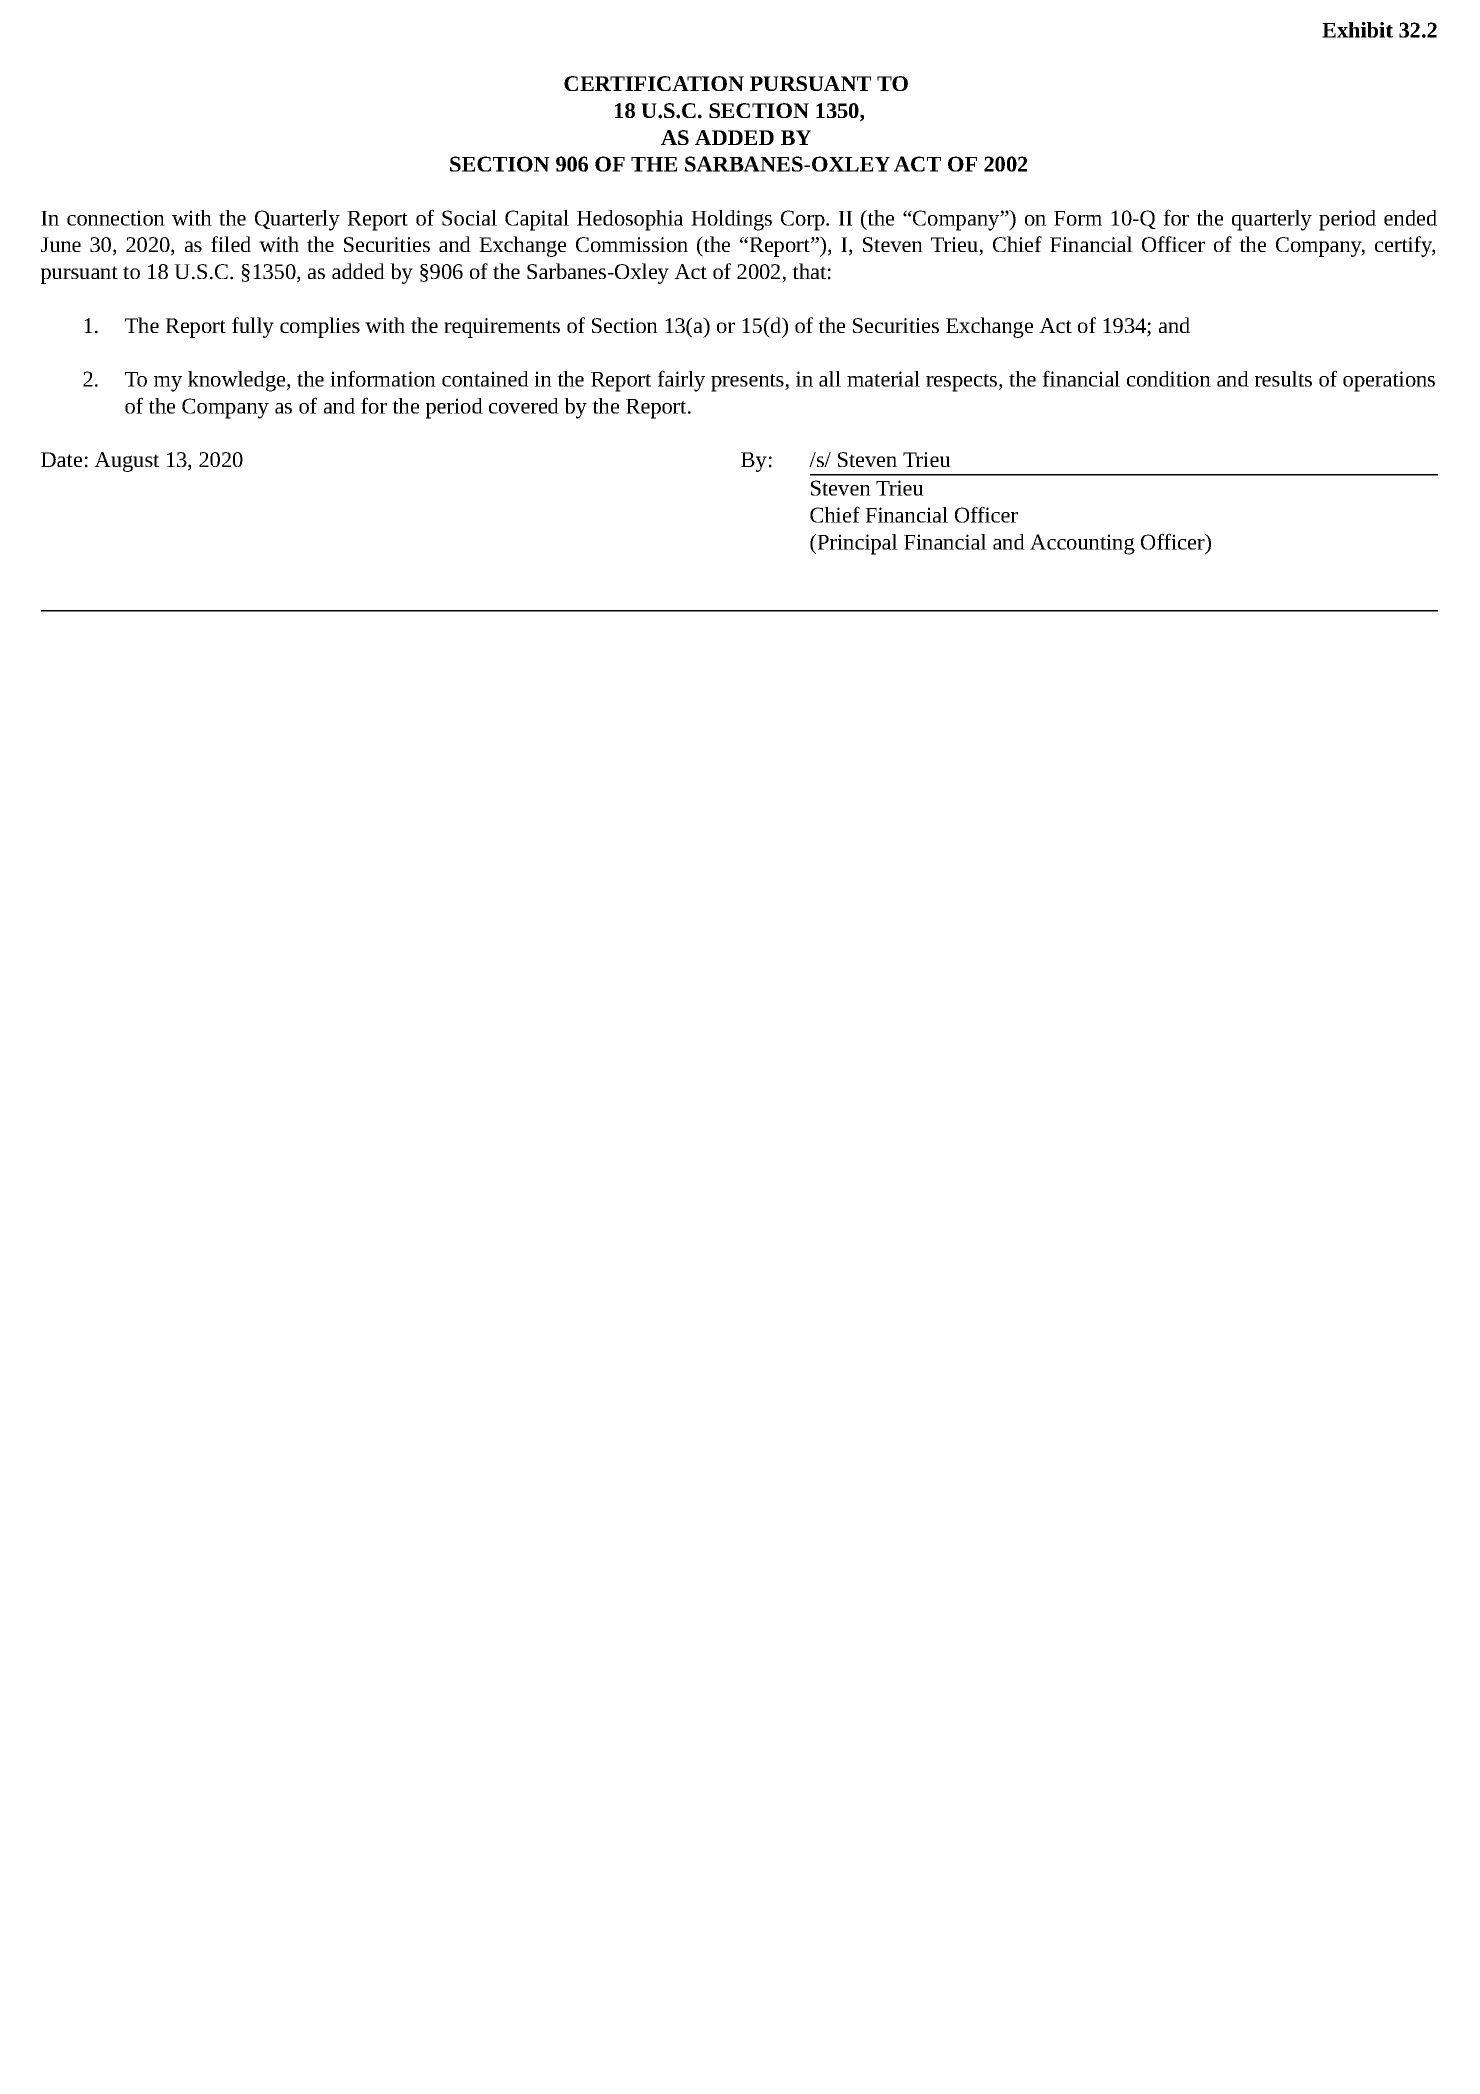 Image resolution: width=1480 pixels, height=2094 pixels. I want to click on ended, so click(1410, 218).
